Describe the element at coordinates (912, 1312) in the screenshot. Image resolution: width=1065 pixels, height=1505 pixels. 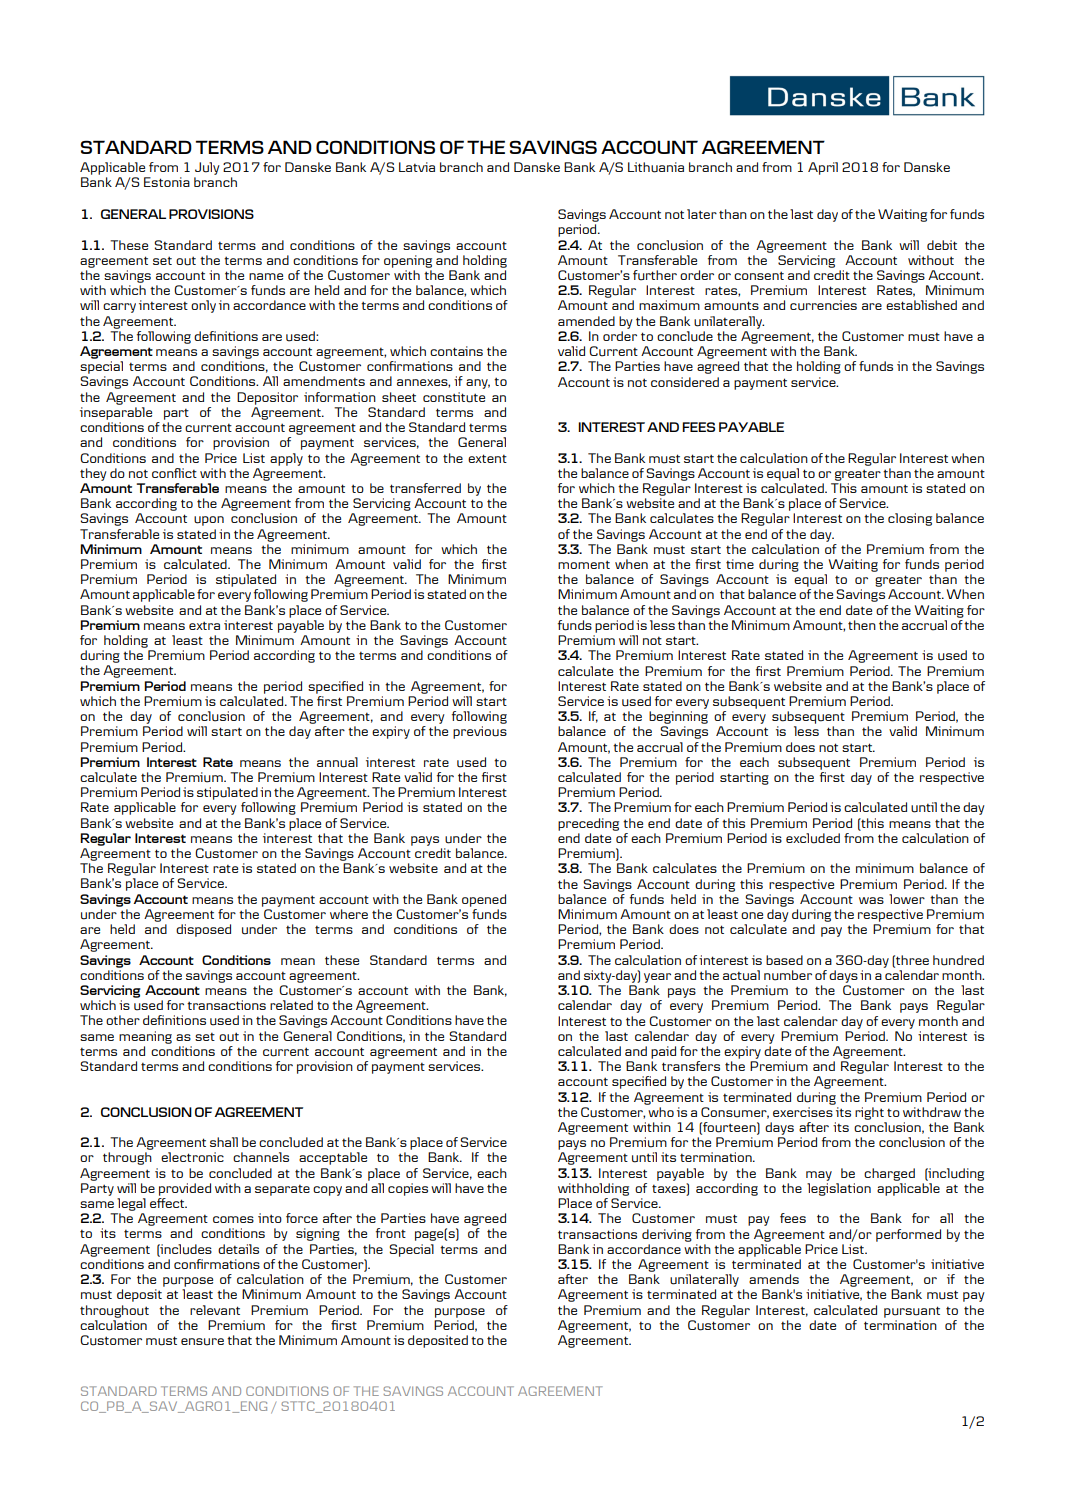
I see `pursuant` at that location.
